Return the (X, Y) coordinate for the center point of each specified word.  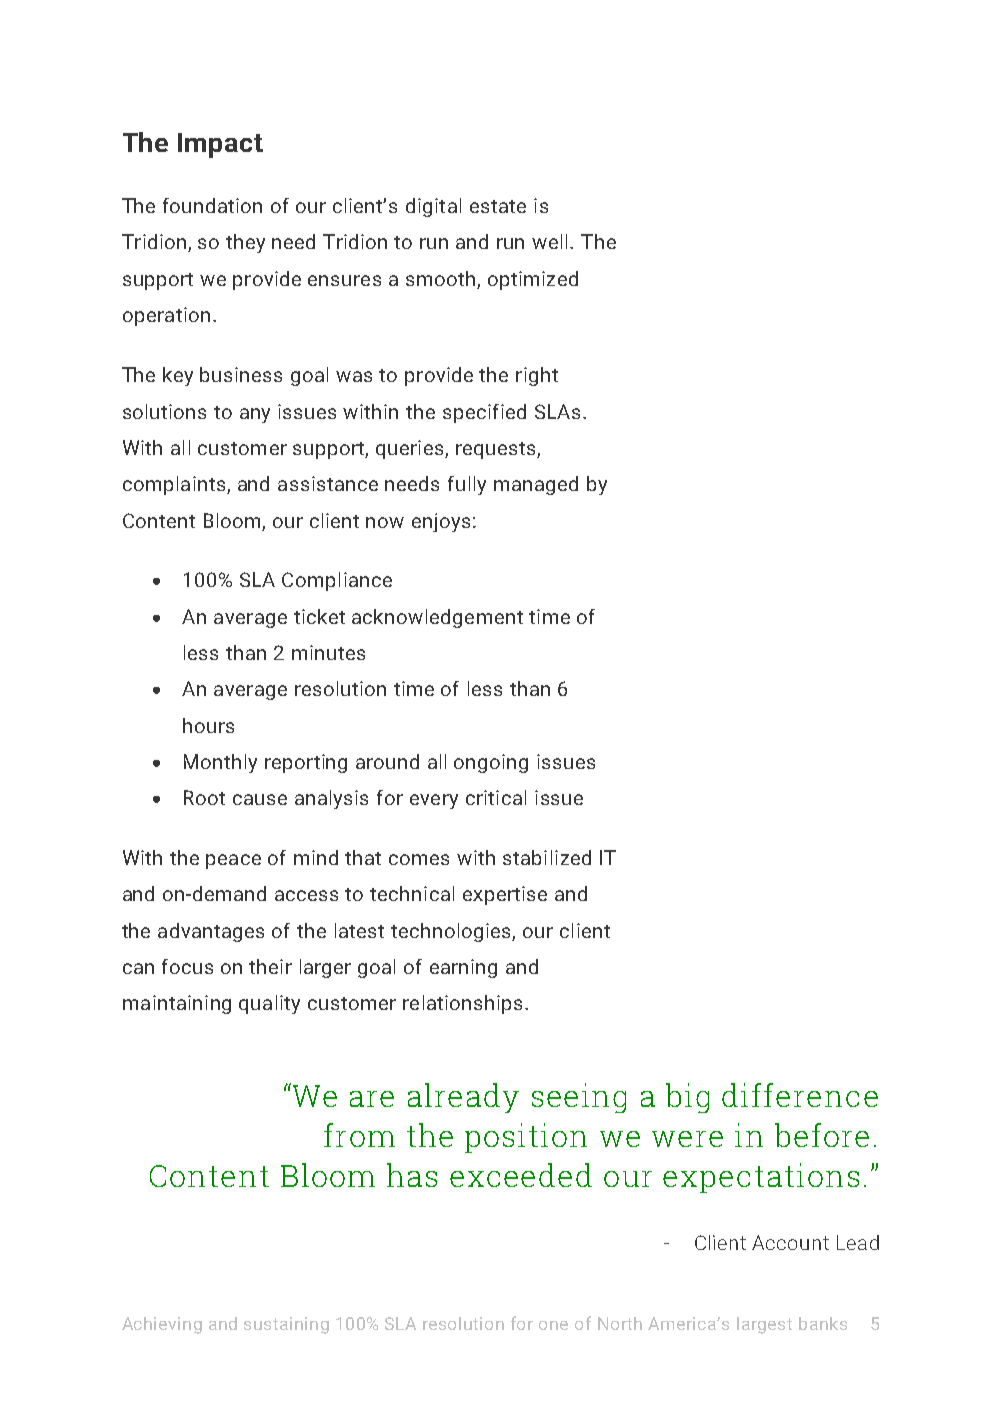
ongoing (491, 763)
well (551, 241)
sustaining (286, 1325)
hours (208, 725)
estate (498, 206)
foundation (212, 205)
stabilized (547, 857)
